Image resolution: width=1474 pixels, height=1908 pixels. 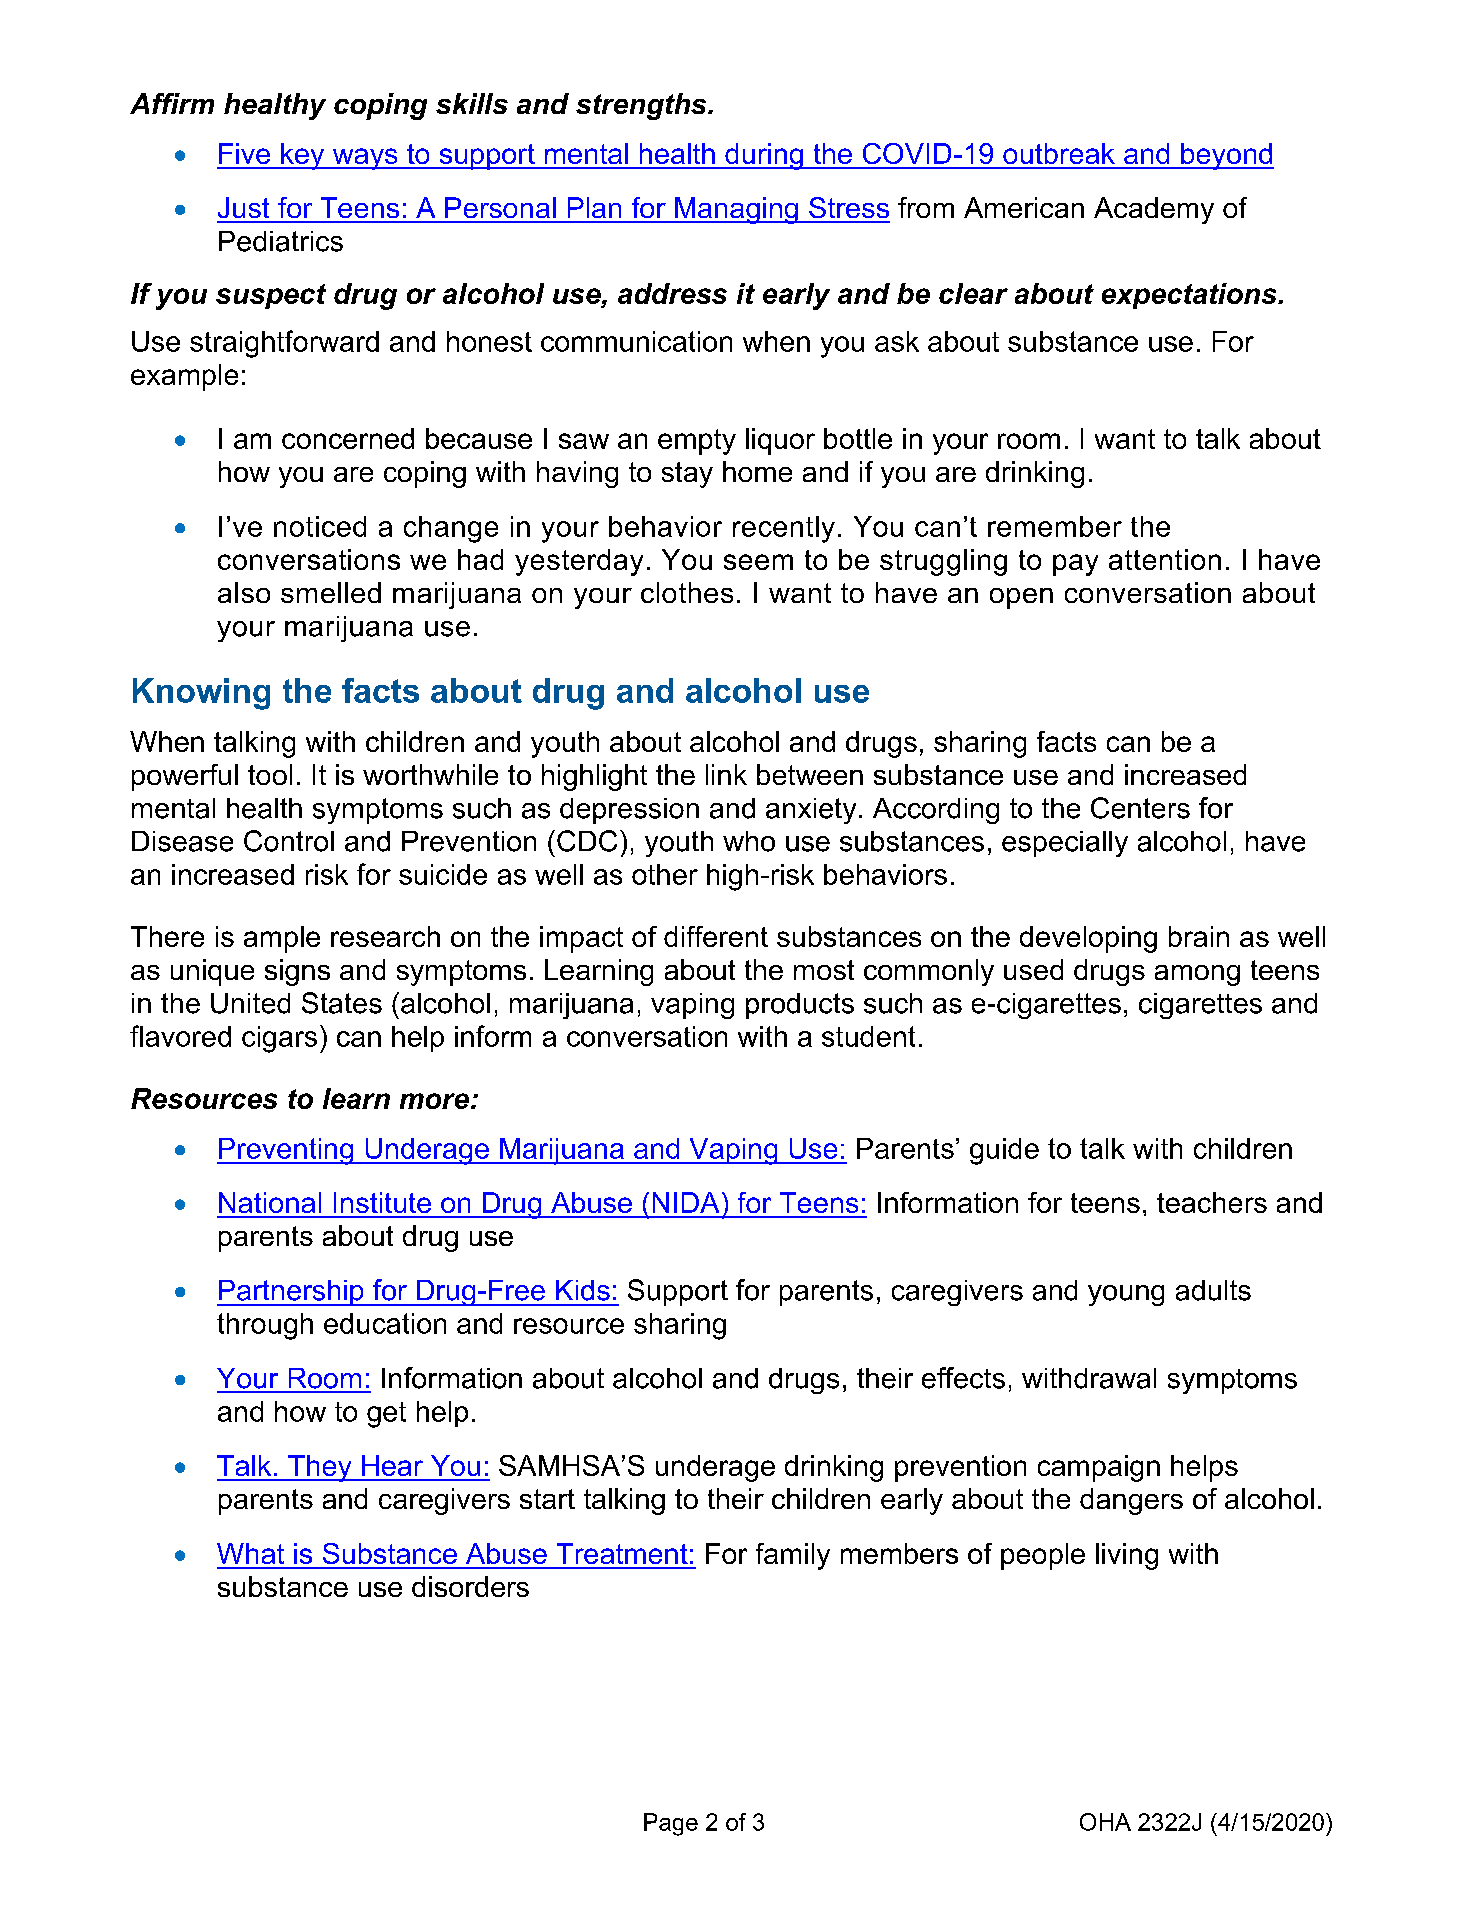 What do you see at coordinates (1059, 153) in the screenshot?
I see `outbreak` at bounding box center [1059, 153].
